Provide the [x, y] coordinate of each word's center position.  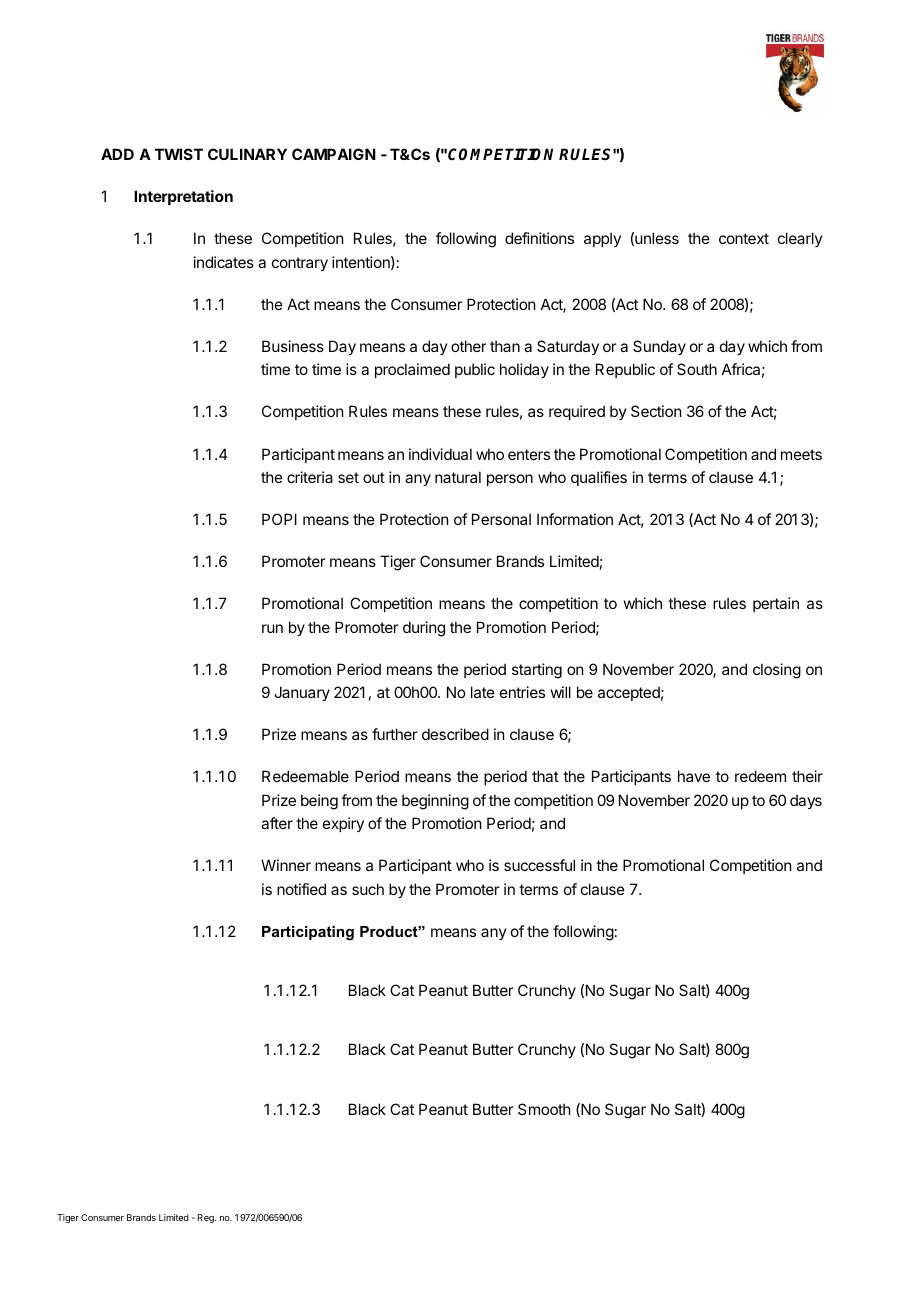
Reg [207, 1218]
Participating [308, 933]
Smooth [544, 1109]
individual [440, 454]
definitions [539, 238]
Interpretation [183, 197]
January [302, 693]
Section [656, 411]
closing [777, 671]
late [483, 692]
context [744, 238]
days [806, 801]
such [368, 889]
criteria [310, 477]
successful [539, 865]
